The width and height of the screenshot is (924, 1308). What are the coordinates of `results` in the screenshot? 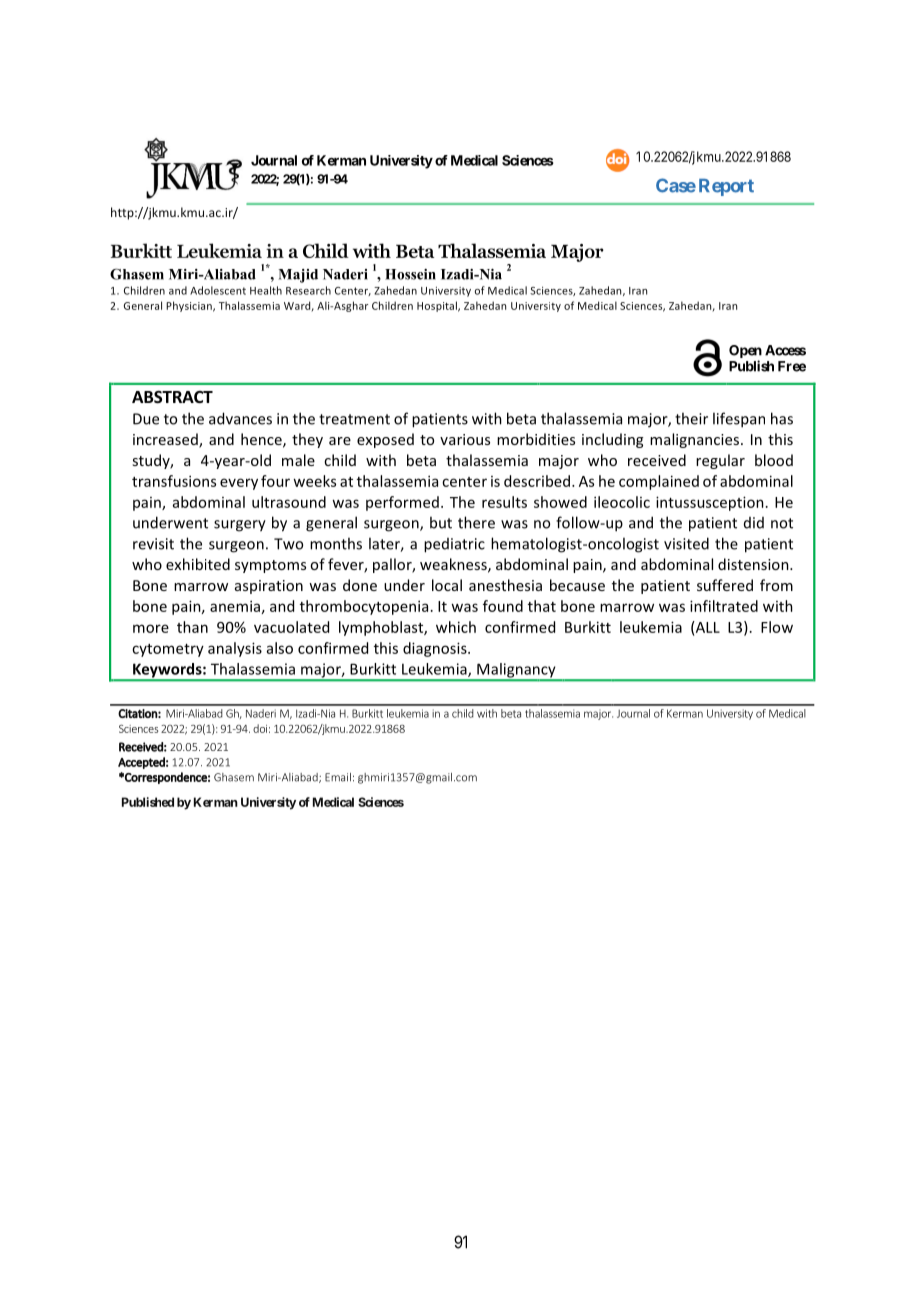 It's located at (504, 502).
